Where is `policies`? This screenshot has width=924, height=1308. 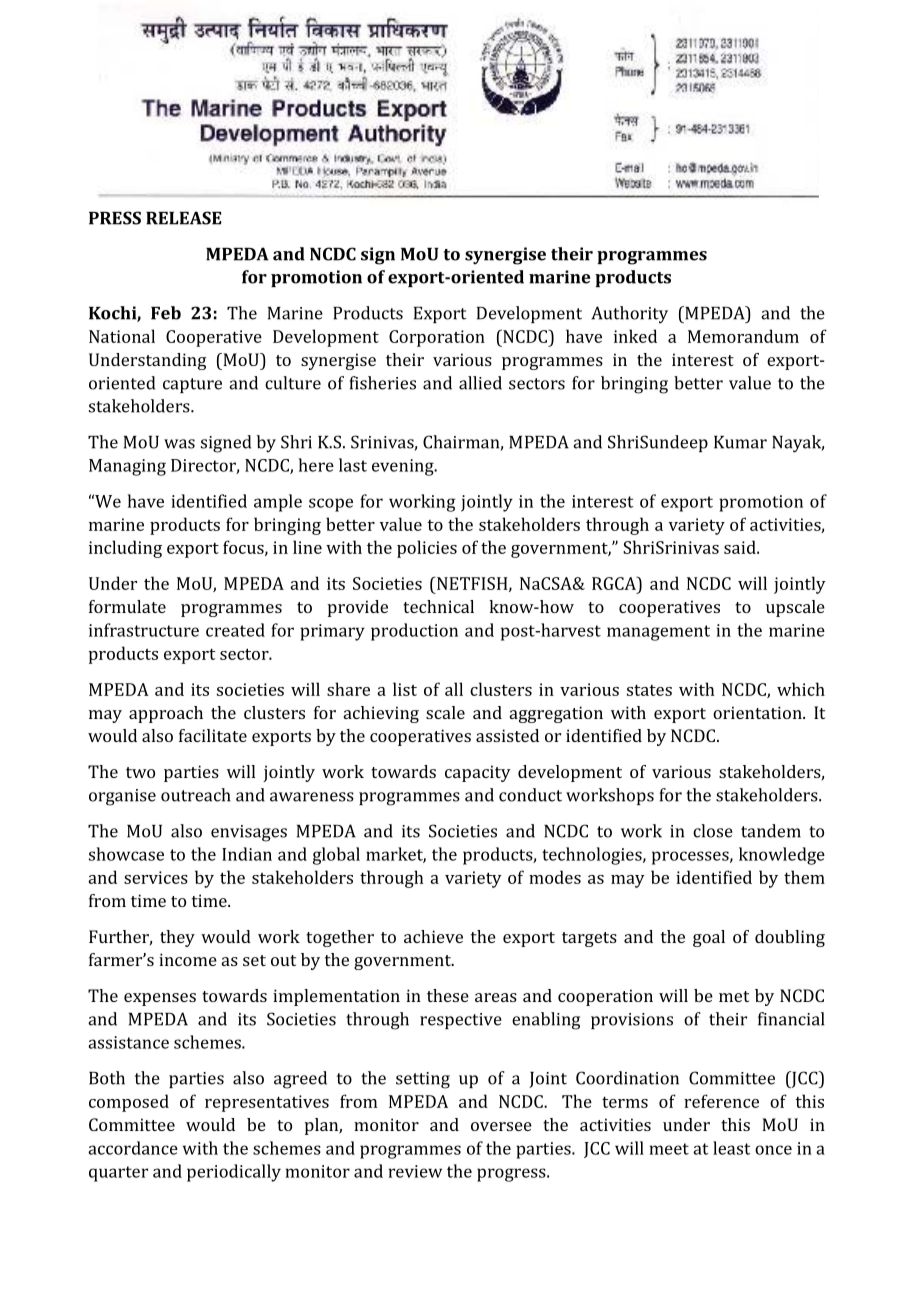 policies is located at coordinates (427, 549).
